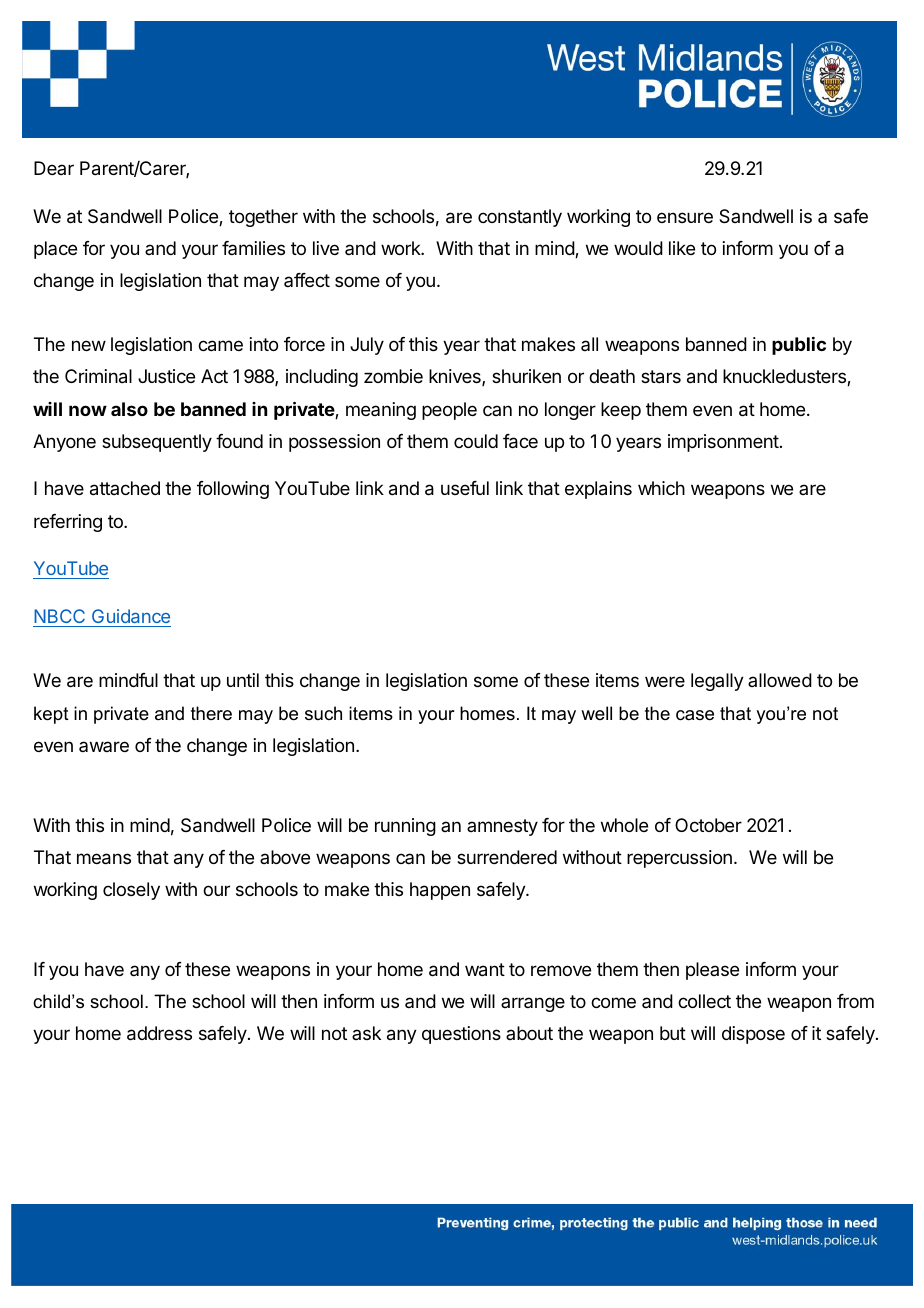 This screenshot has width=924, height=1308. Describe the element at coordinates (799, 346) in the screenshot. I see `public` at that location.
